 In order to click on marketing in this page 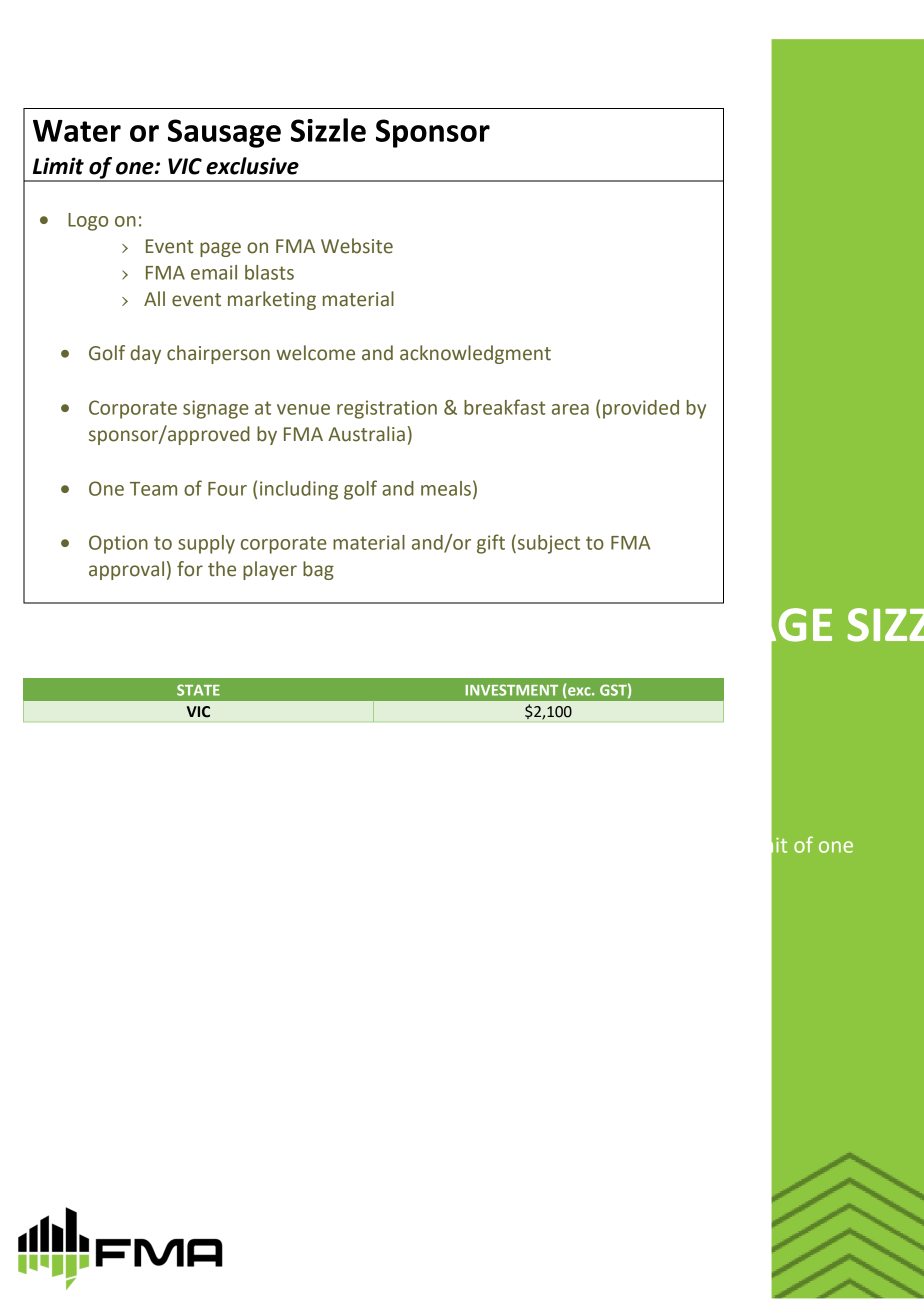, I will do `click(272, 300)`.
